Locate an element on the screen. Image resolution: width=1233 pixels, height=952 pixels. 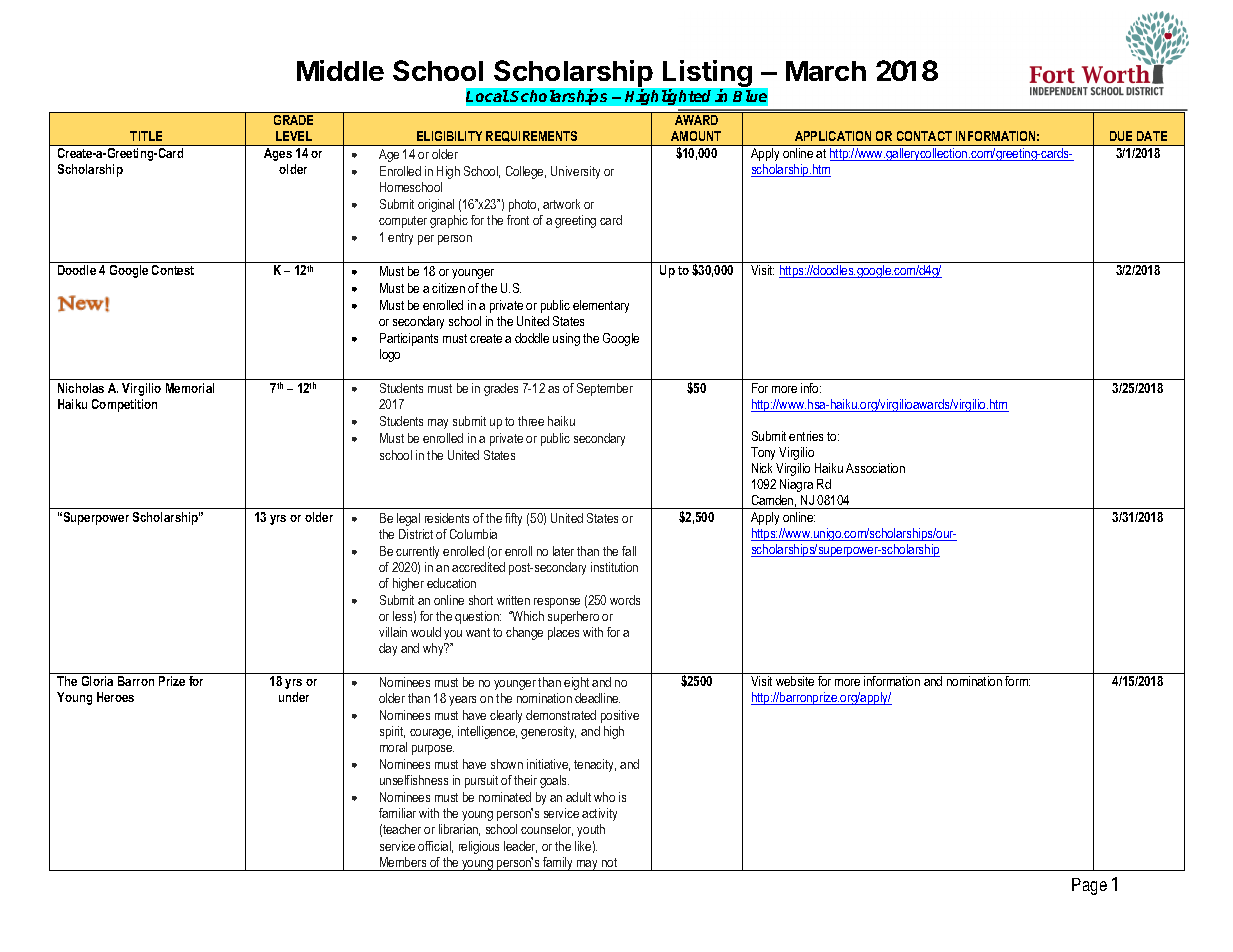
words is located at coordinates (625, 600).
